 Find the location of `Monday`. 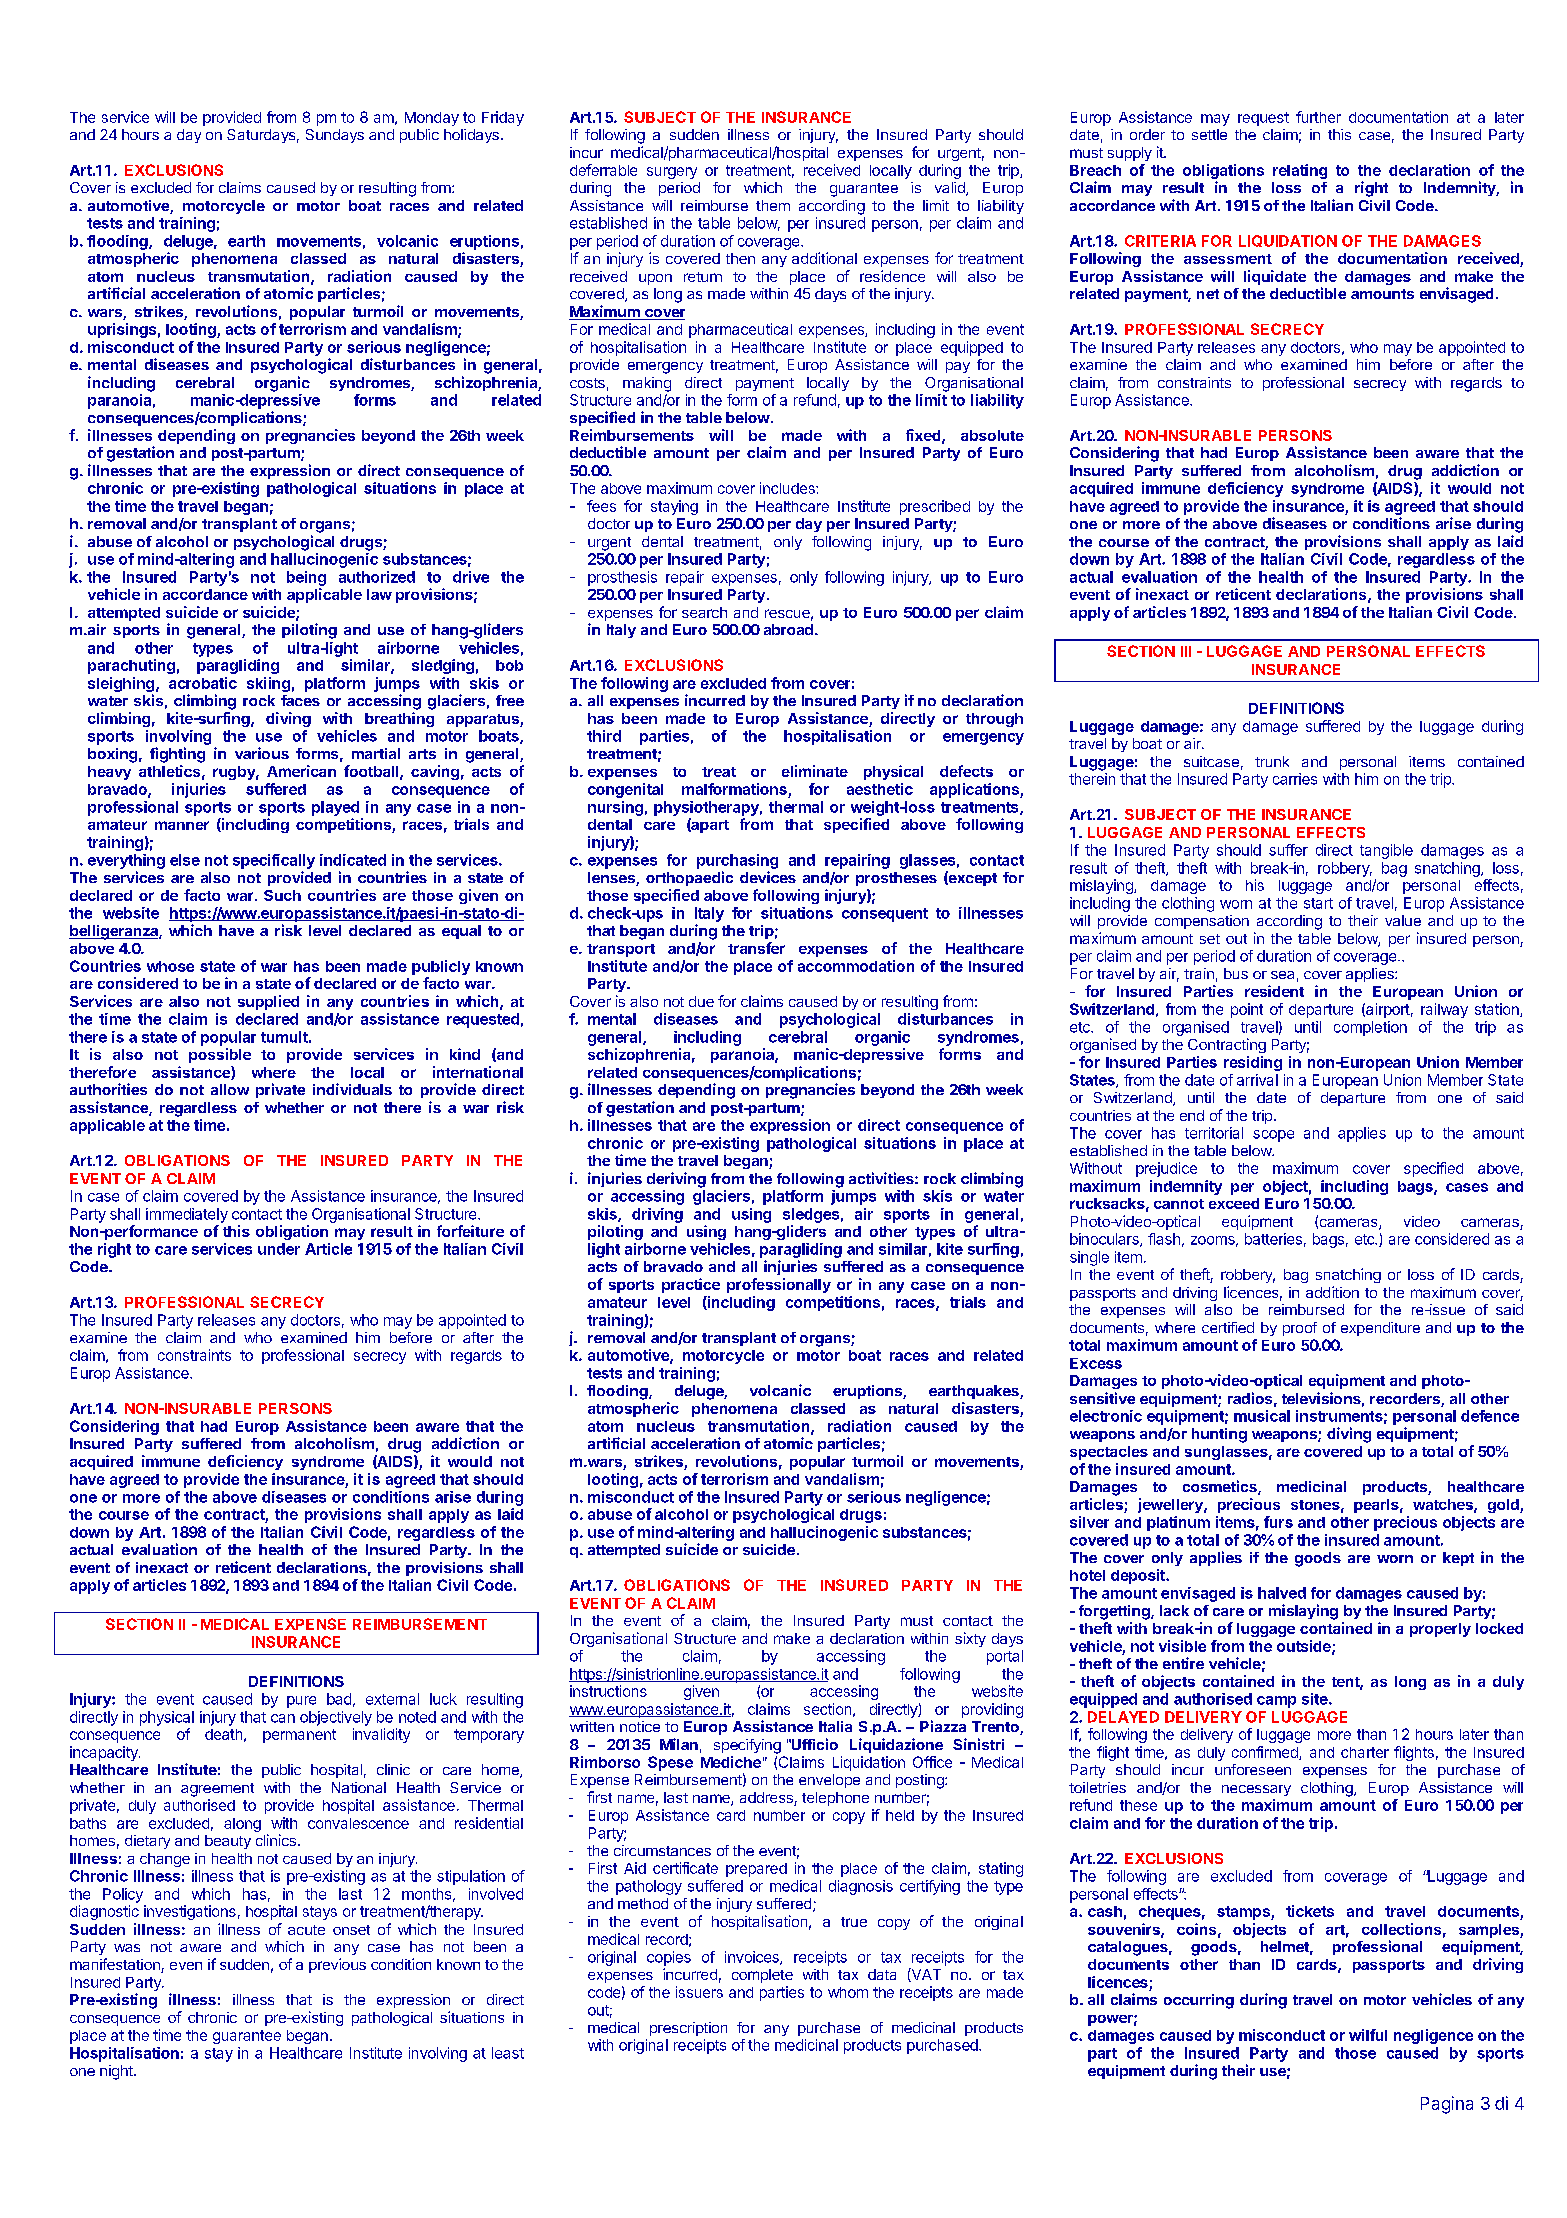

Monday is located at coordinates (432, 119).
